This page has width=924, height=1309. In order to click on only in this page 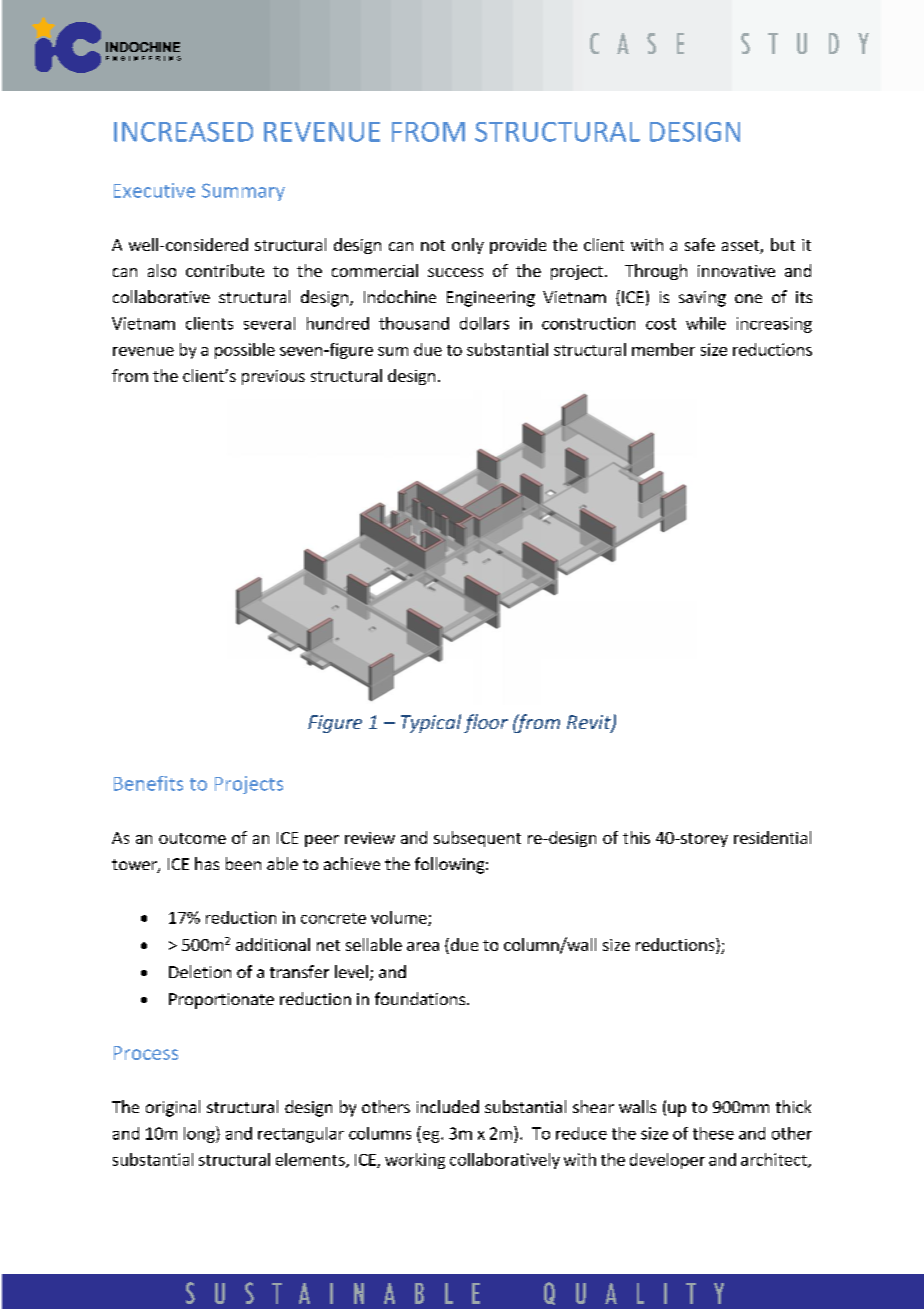, I will do `click(468, 246)`.
